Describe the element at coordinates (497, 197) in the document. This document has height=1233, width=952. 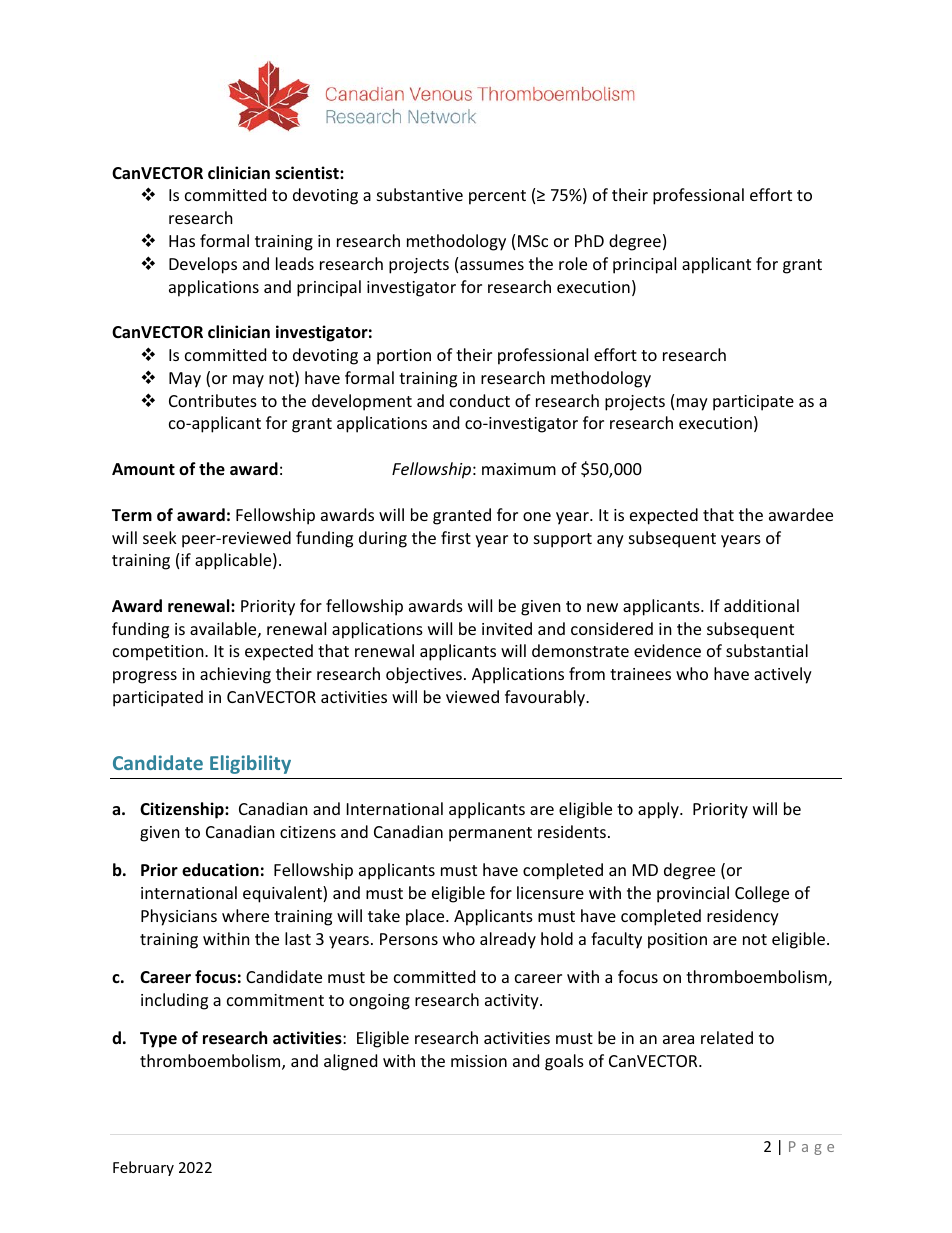
I see `percent` at that location.
